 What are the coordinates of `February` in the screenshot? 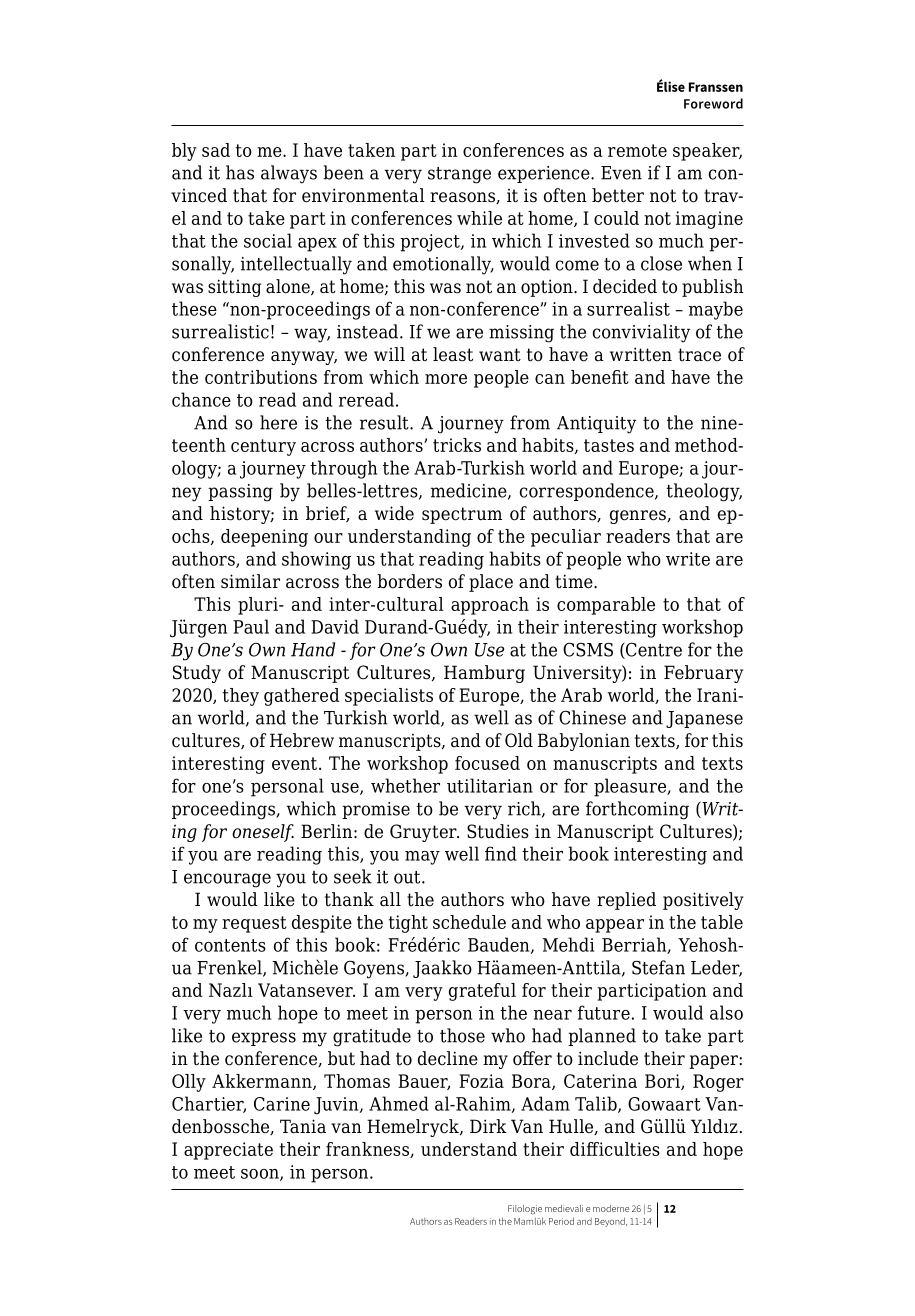 It's located at (703, 674).
